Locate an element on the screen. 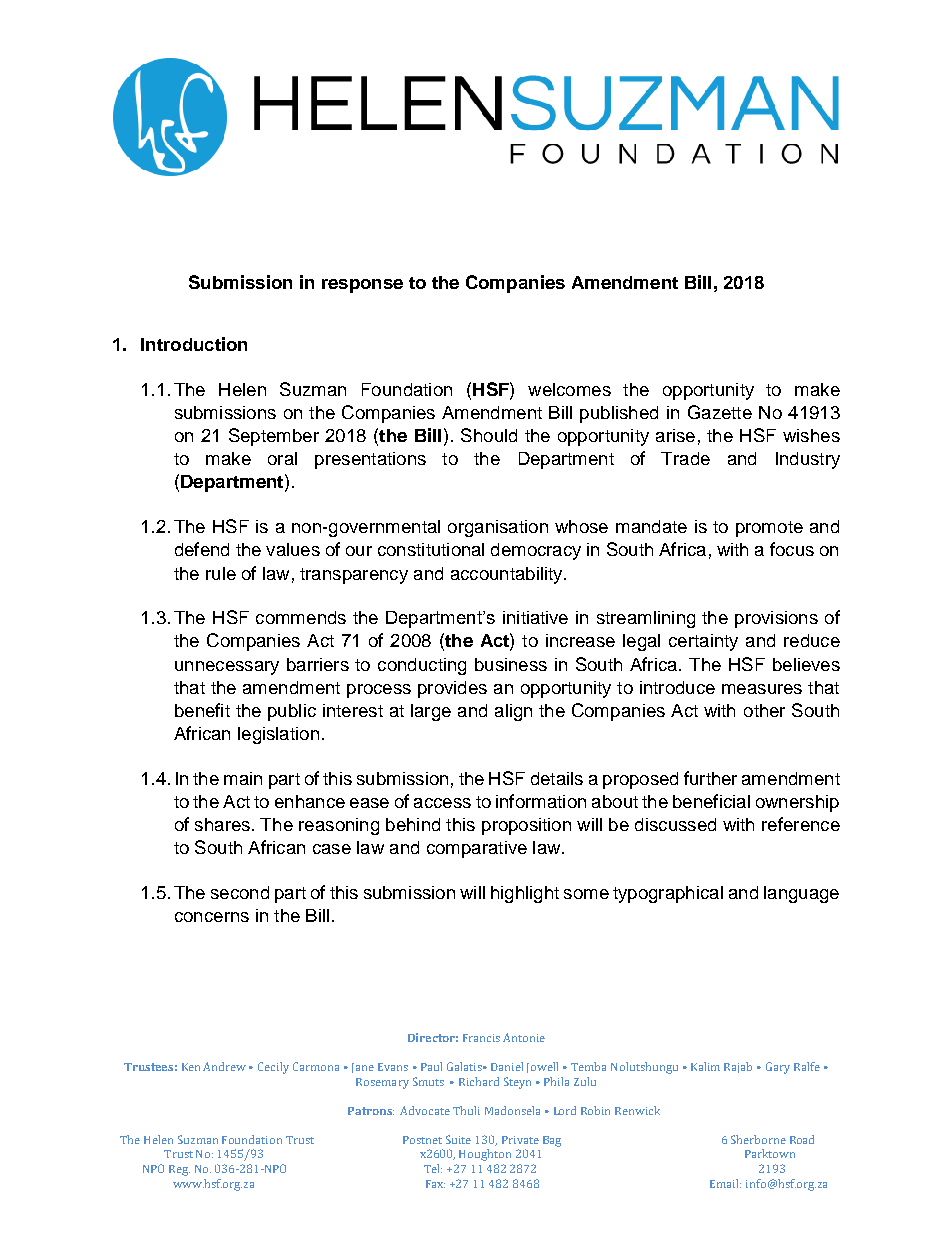 The image size is (952, 1233). Houghton is located at coordinates (485, 1155).
